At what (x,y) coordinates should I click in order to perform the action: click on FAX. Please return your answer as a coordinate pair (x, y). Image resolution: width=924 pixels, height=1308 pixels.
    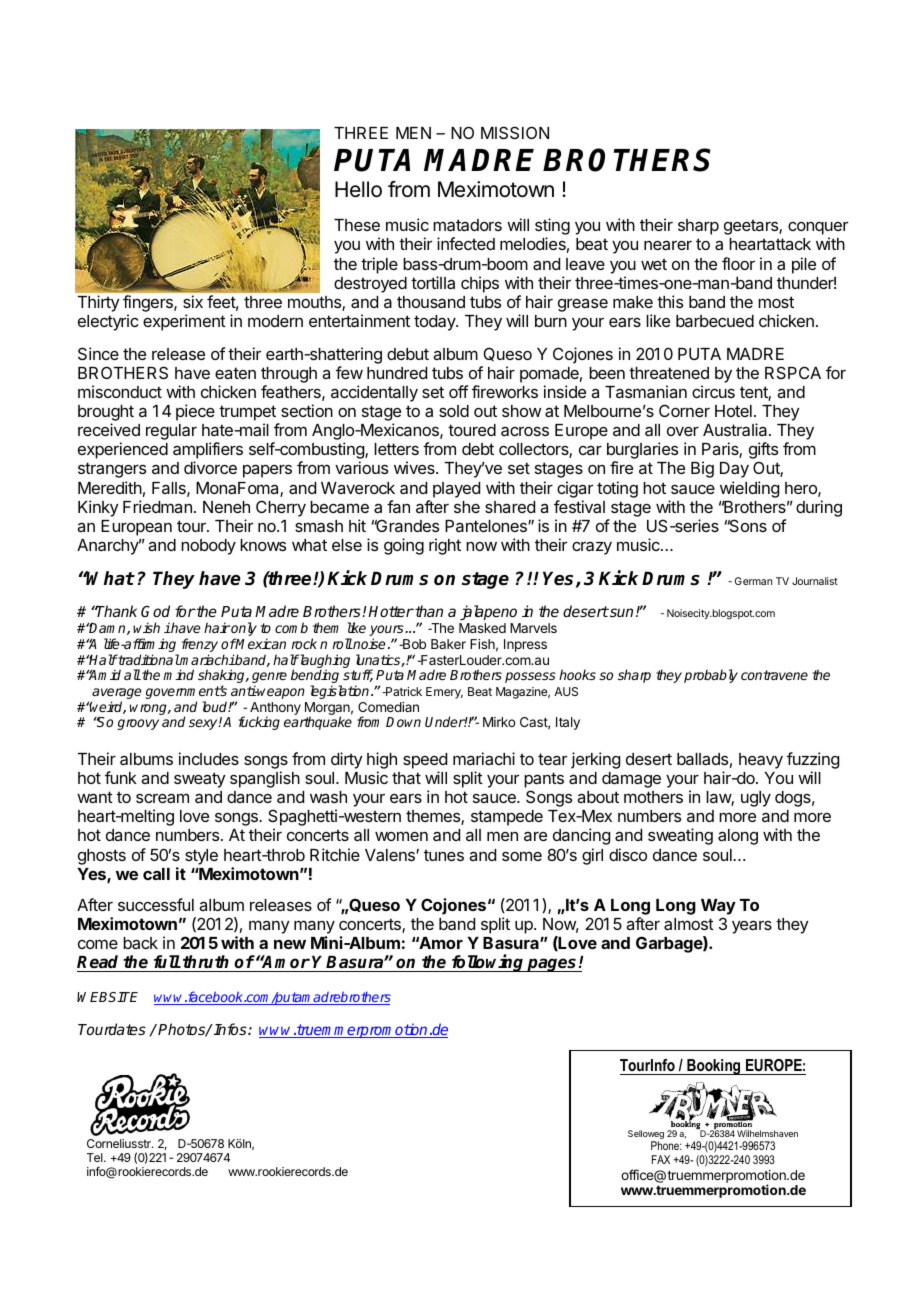
    Looking at the image, I should click on (661, 1159).
